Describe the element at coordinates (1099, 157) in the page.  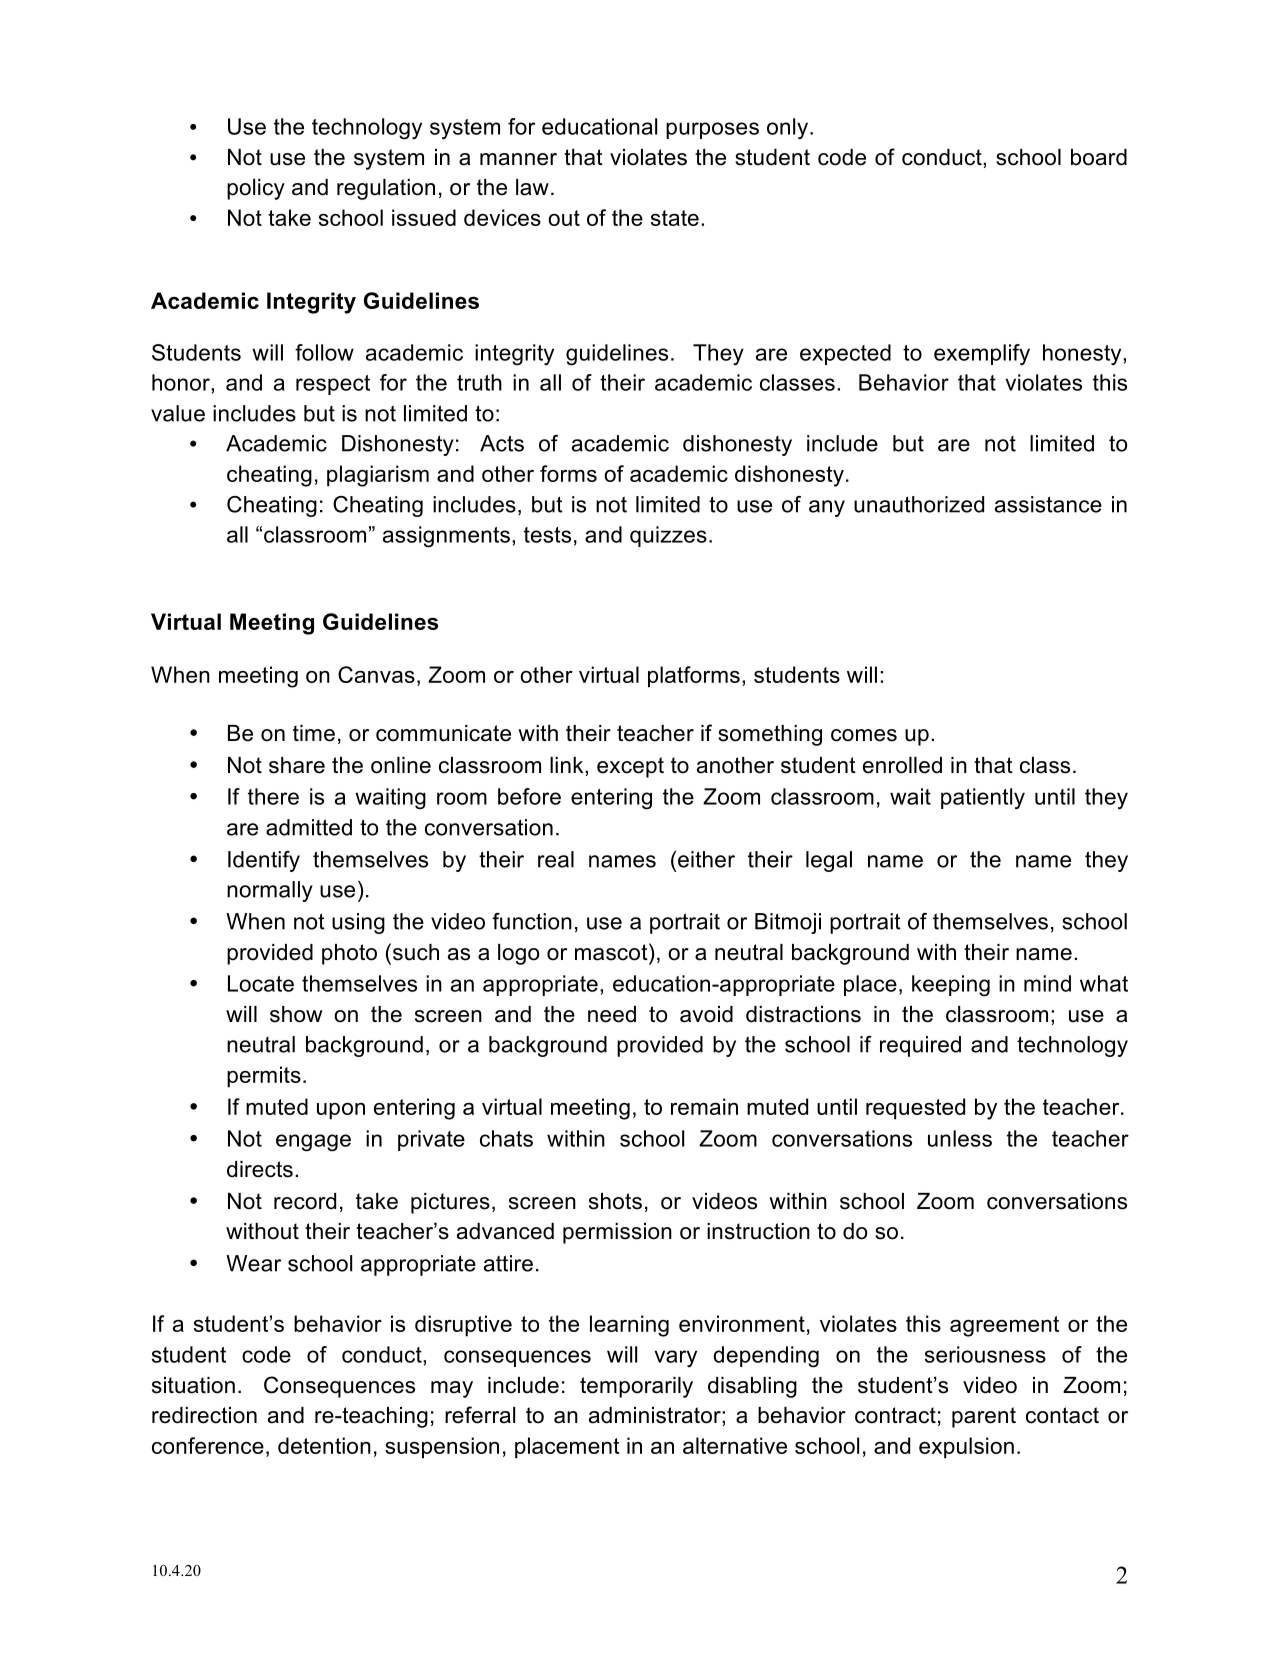
I see `board` at that location.
